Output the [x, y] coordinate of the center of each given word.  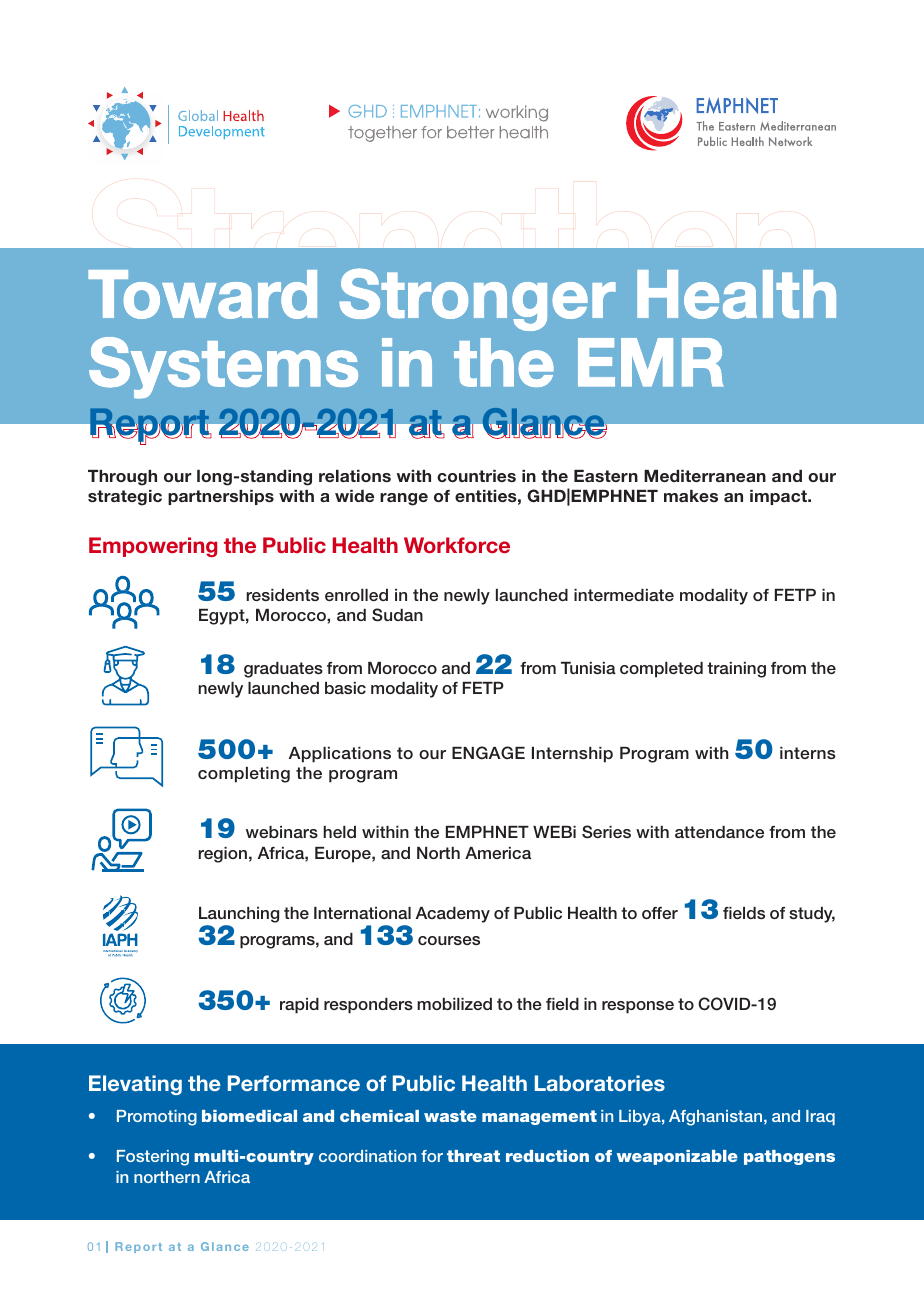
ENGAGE [488, 753]
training [736, 670]
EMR [651, 362]
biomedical [249, 1116]
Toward [202, 294]
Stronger [477, 299]
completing [244, 775]
